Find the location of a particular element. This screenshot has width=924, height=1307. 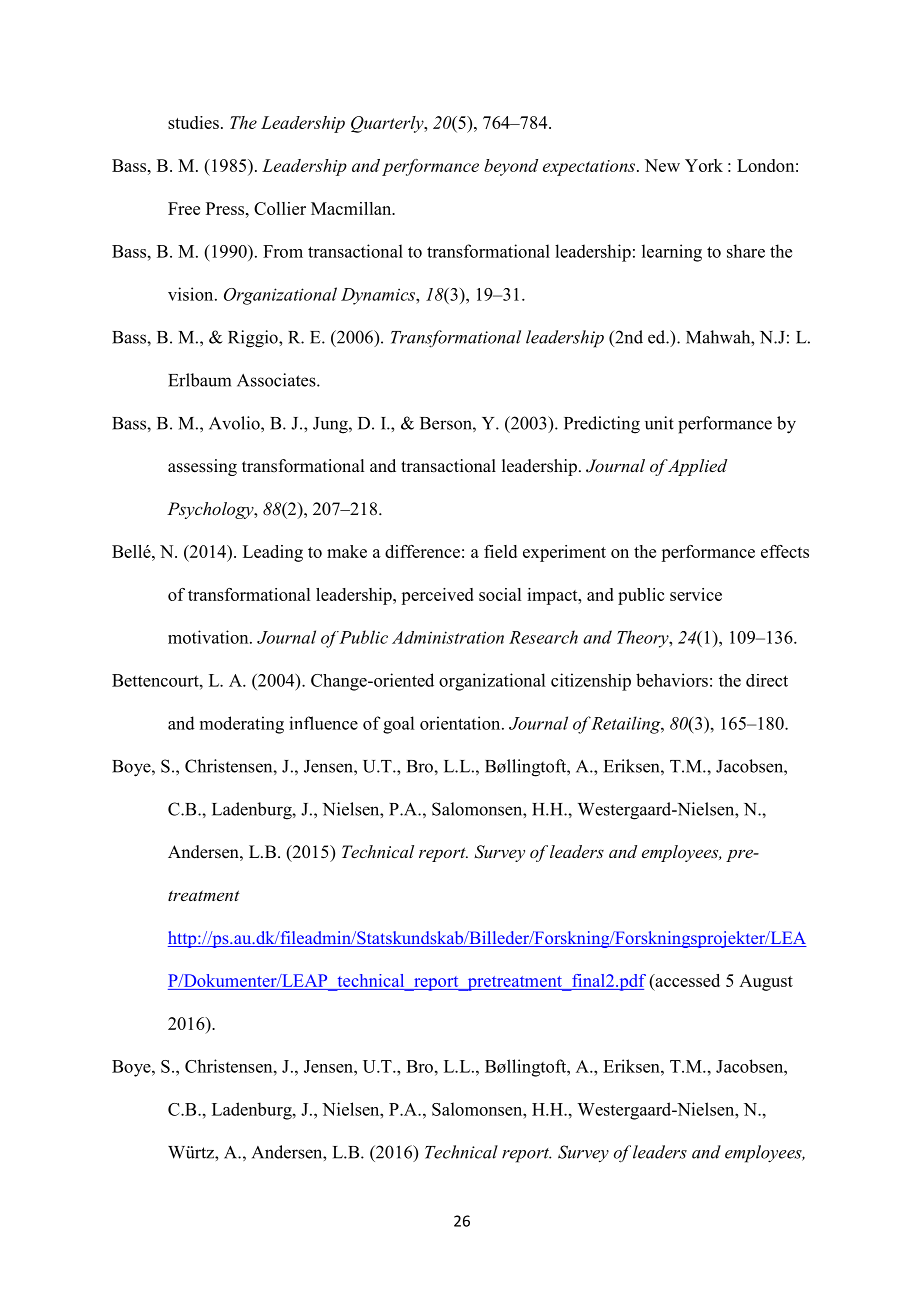

York is located at coordinates (704, 165).
